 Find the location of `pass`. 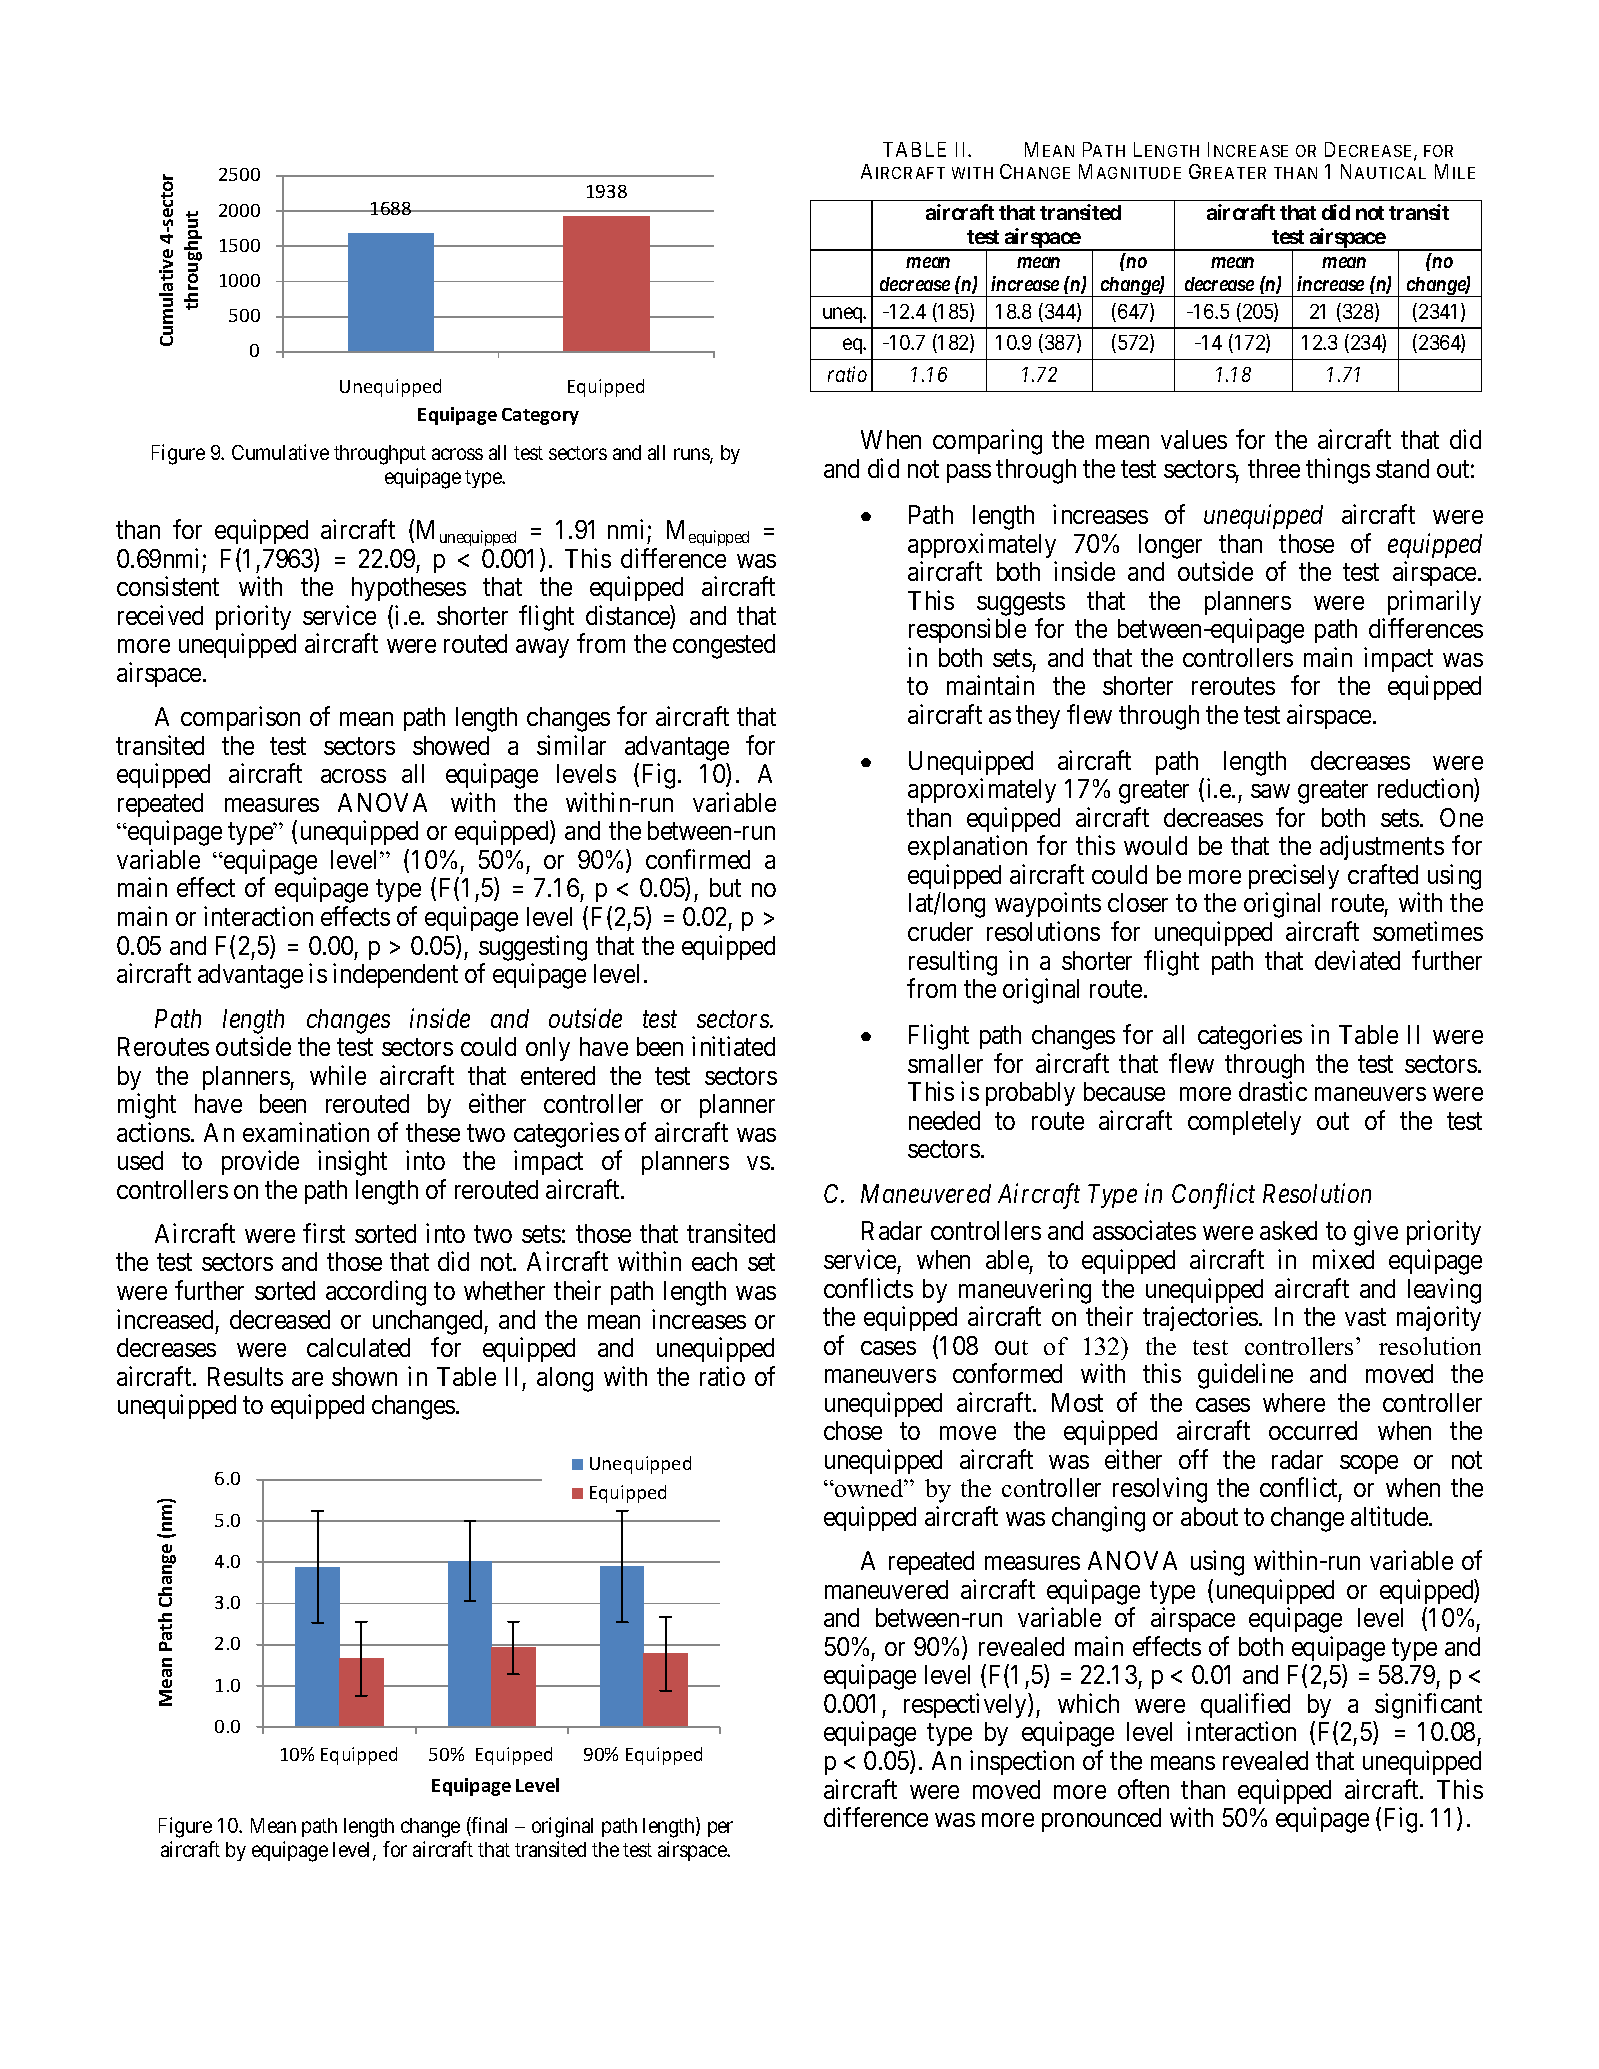

pass is located at coordinates (969, 473).
